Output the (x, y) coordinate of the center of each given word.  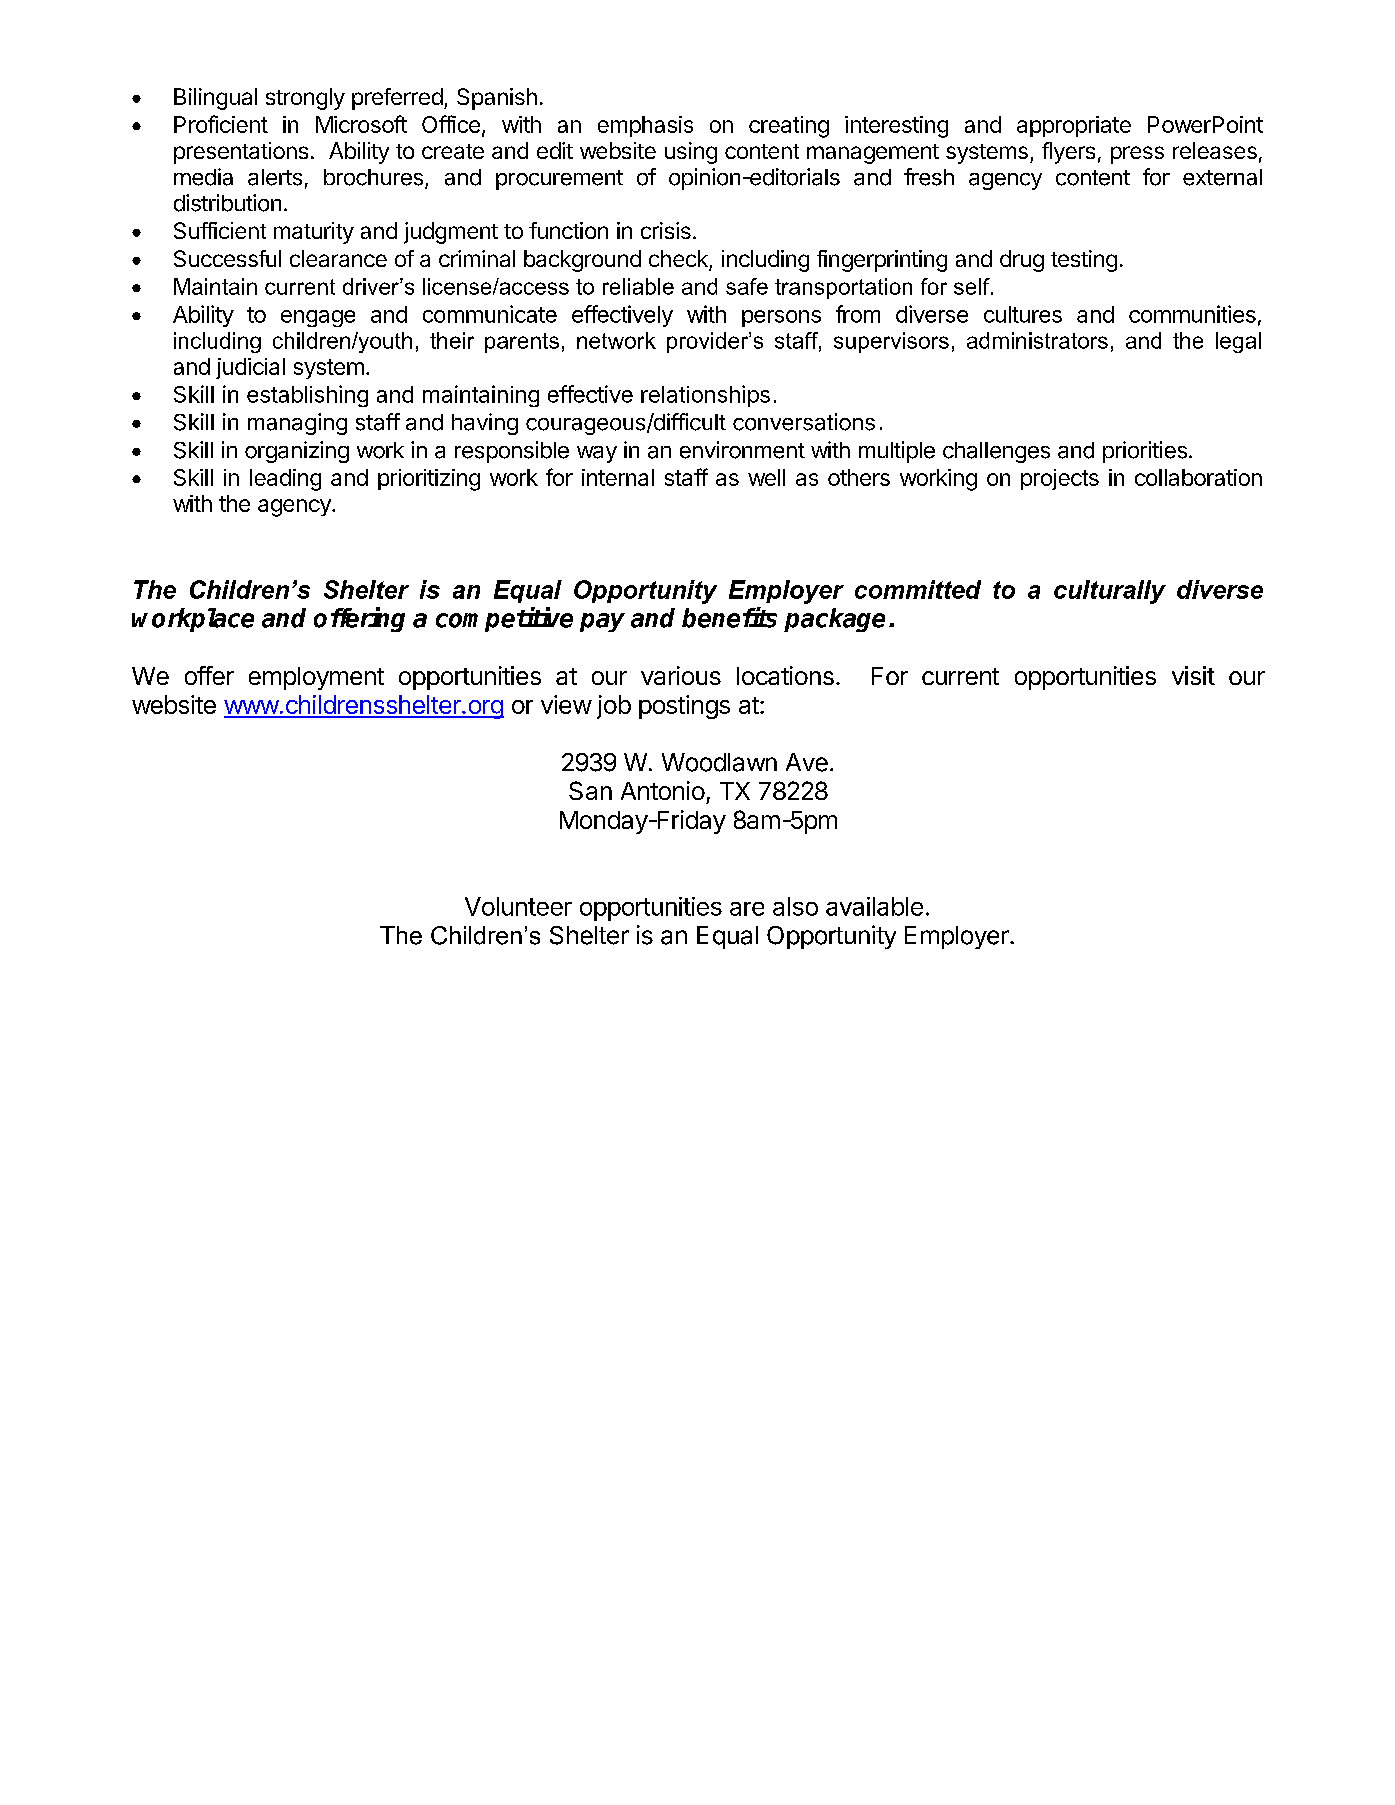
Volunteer (518, 906)
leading (285, 480)
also (795, 906)
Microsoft (361, 124)
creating (789, 127)
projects (1060, 479)
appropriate (1074, 126)
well (766, 477)
